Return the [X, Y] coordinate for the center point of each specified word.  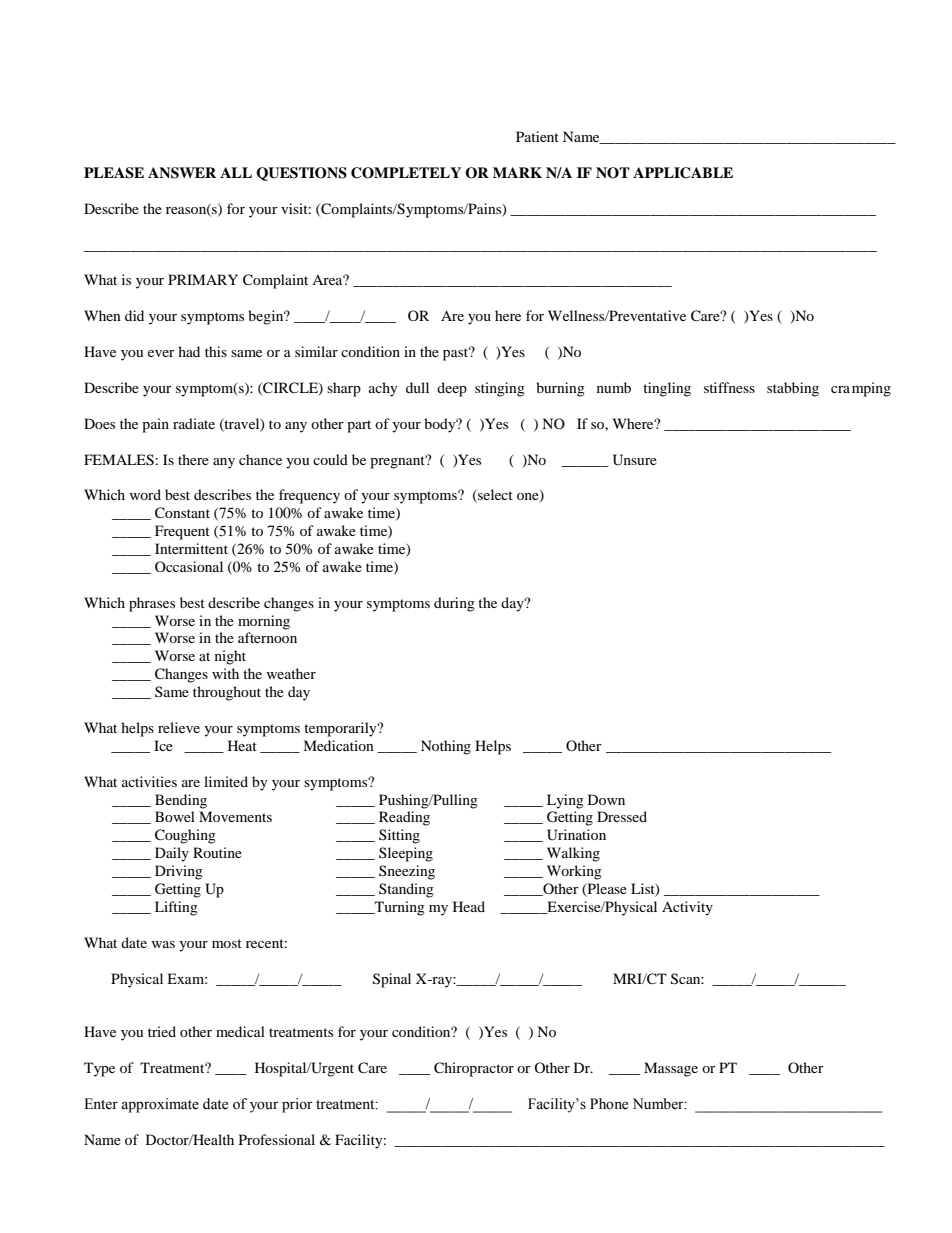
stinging [500, 389]
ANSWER [182, 173]
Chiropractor [474, 1069]
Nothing [446, 747]
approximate [160, 1105]
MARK [517, 172]
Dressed [622, 816]
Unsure [635, 460]
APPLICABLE [683, 173]
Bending [181, 801]
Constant [182, 513]
